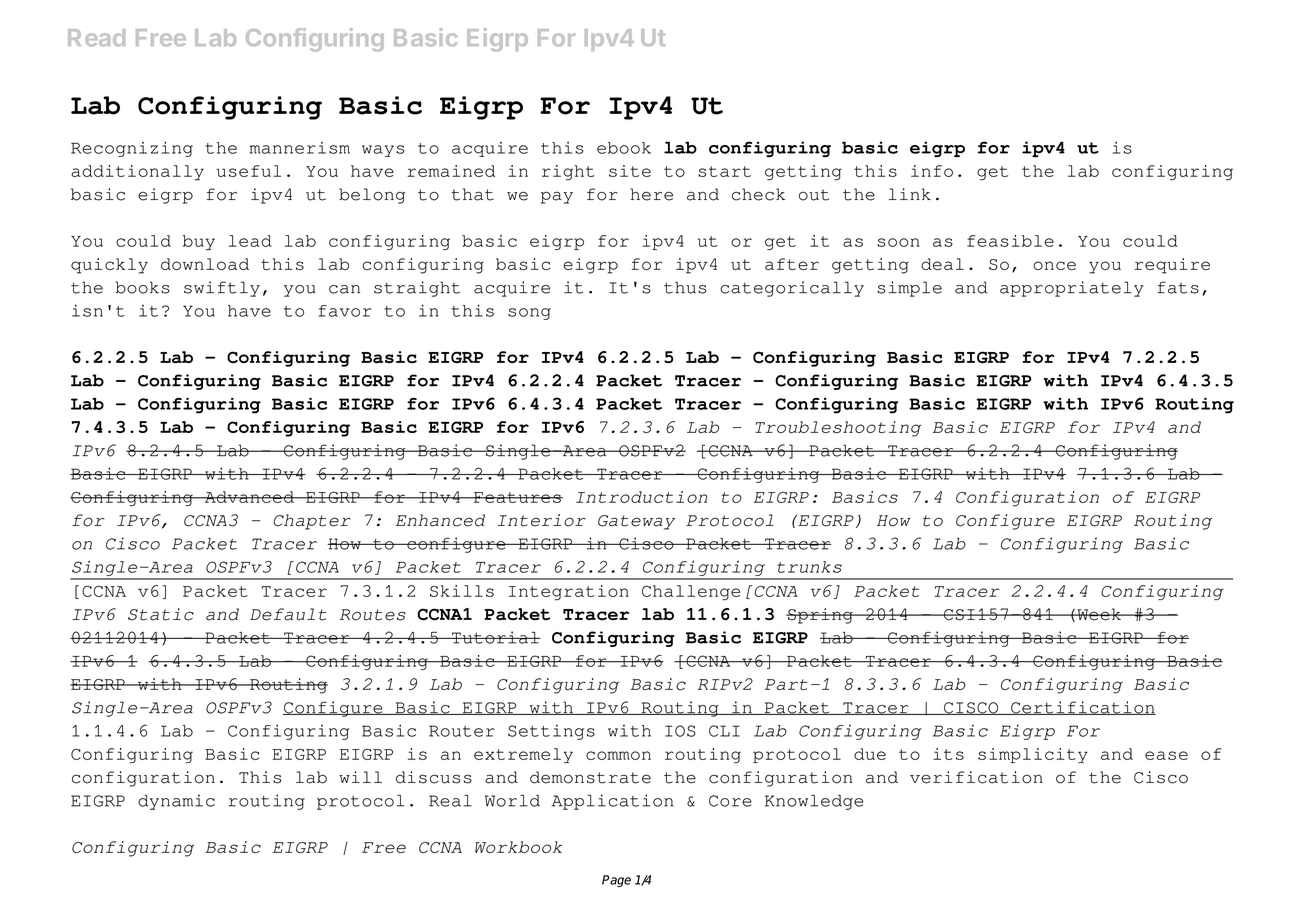 The image size is (1308, 924). I want to click on download, so click(205, 264).
